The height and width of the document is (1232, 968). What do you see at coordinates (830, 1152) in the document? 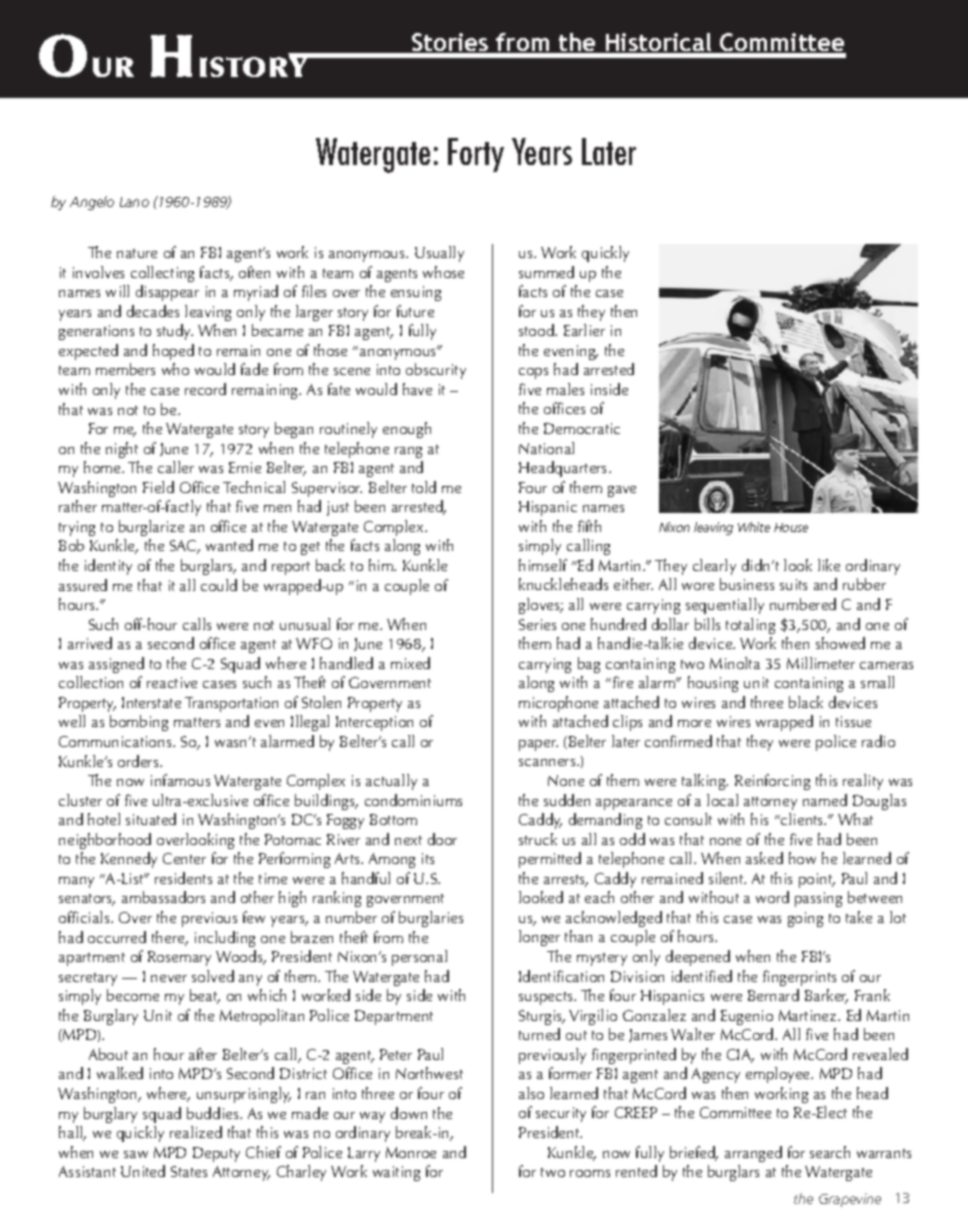
I see `search` at bounding box center [830, 1152].
